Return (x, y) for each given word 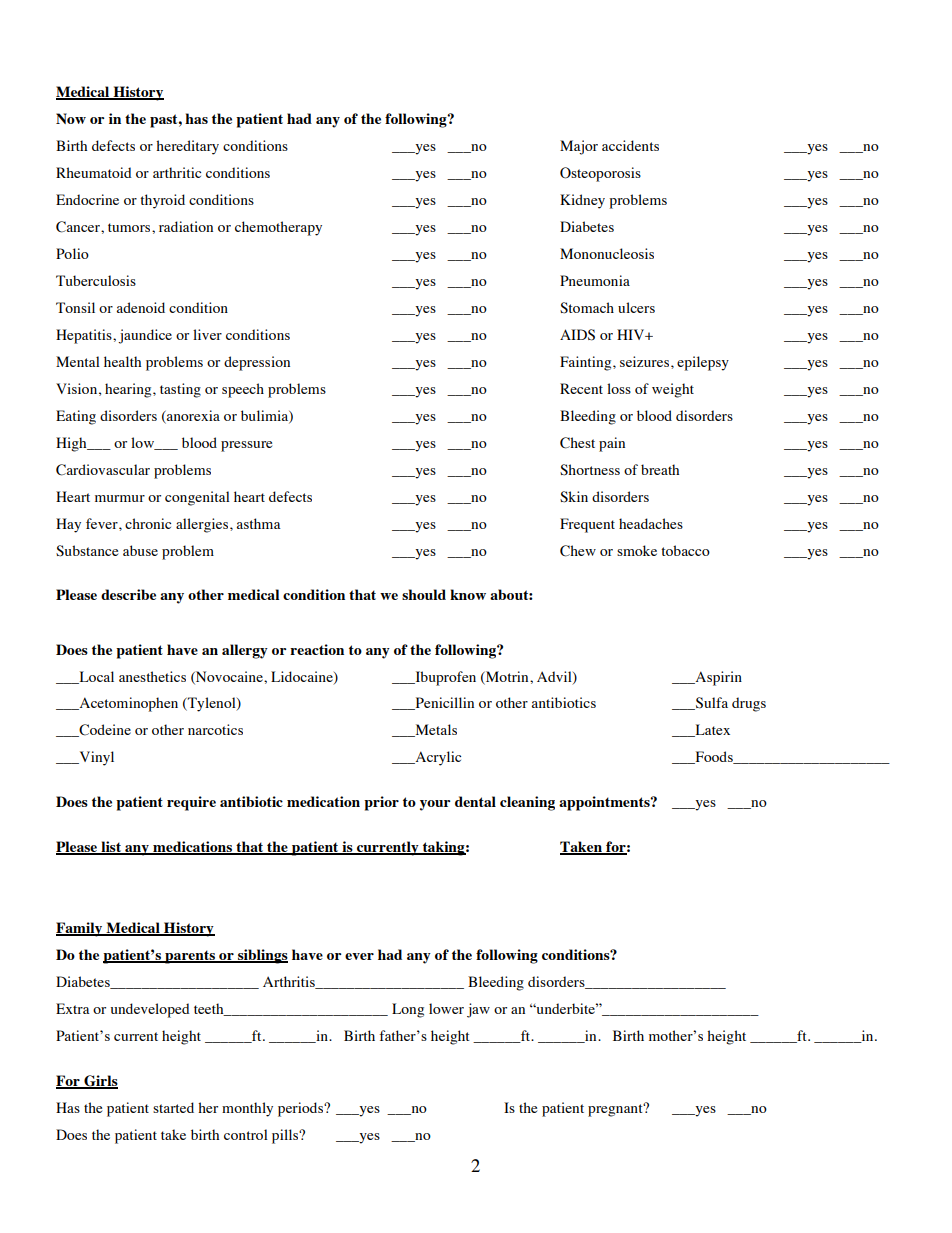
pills (286, 1136)
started (173, 1107)
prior (381, 803)
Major (579, 147)
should (424, 594)
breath (660, 469)
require (191, 803)
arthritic (177, 172)
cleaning (527, 803)
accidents (630, 145)
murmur (120, 498)
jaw (478, 1010)
